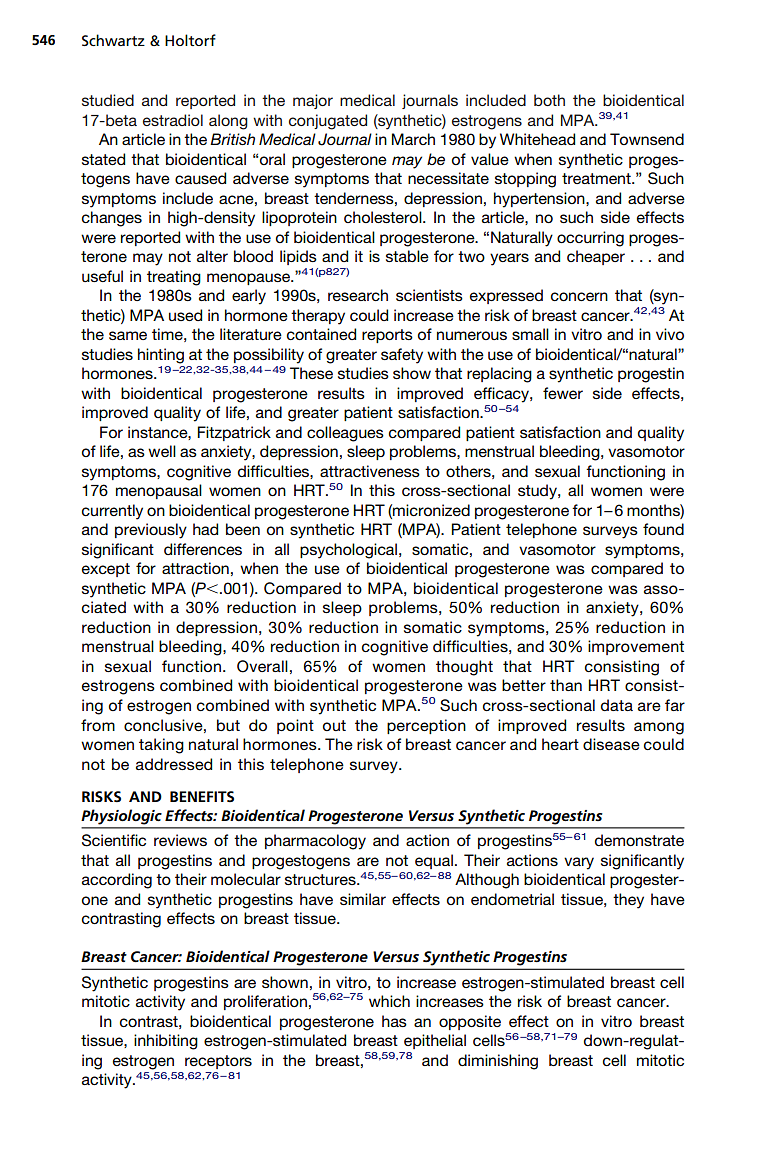  I want to click on fewer, so click(563, 393).
